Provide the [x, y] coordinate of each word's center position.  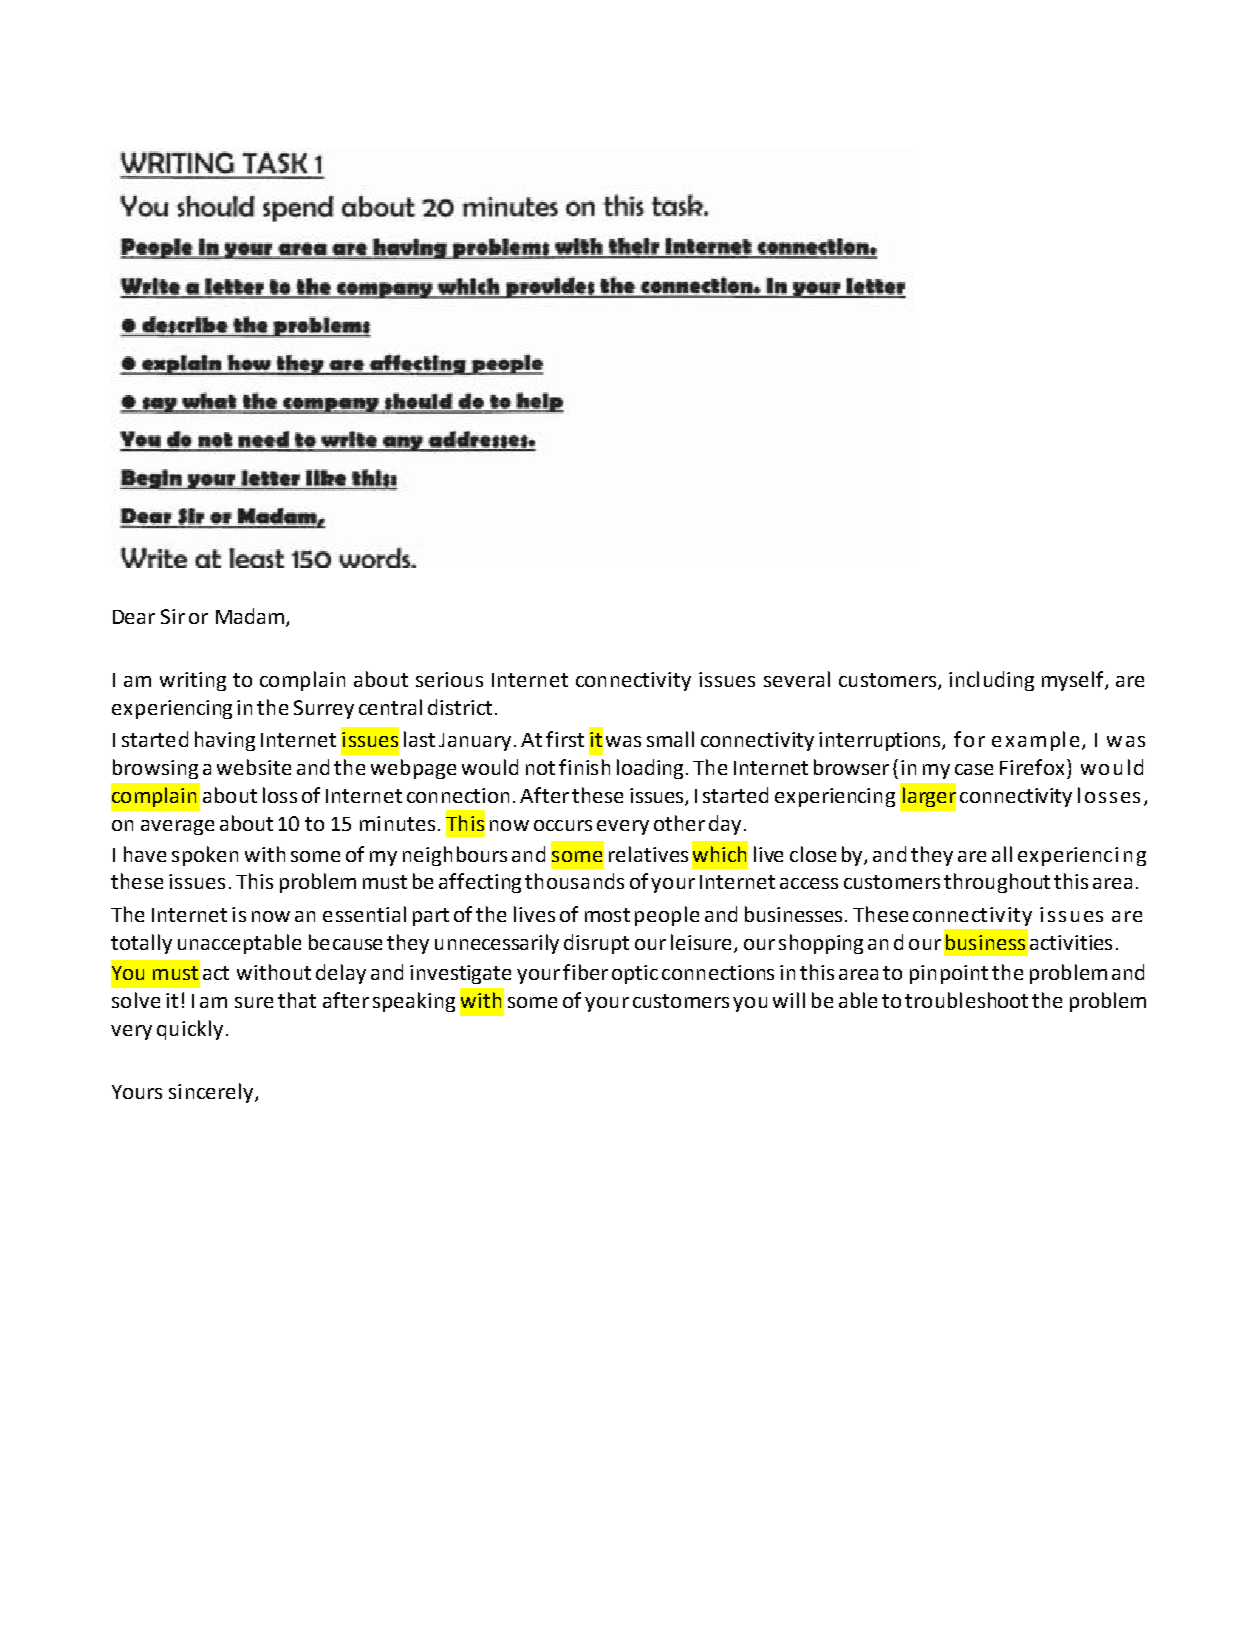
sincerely [212, 1093]
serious [449, 679]
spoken [205, 856]
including [991, 681]
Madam [250, 616]
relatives [648, 854]
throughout [997, 883]
